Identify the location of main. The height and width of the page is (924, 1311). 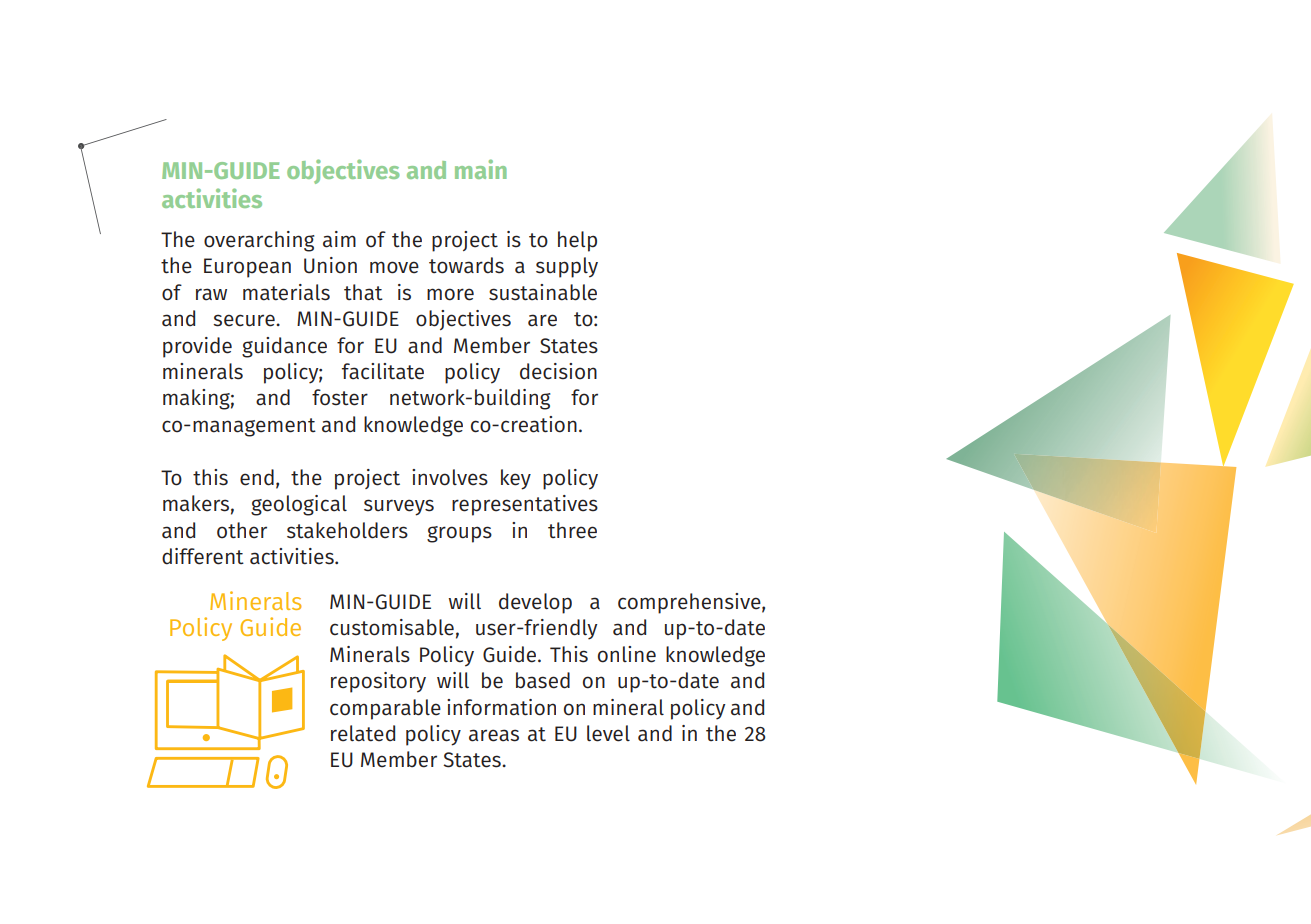
(481, 169).
